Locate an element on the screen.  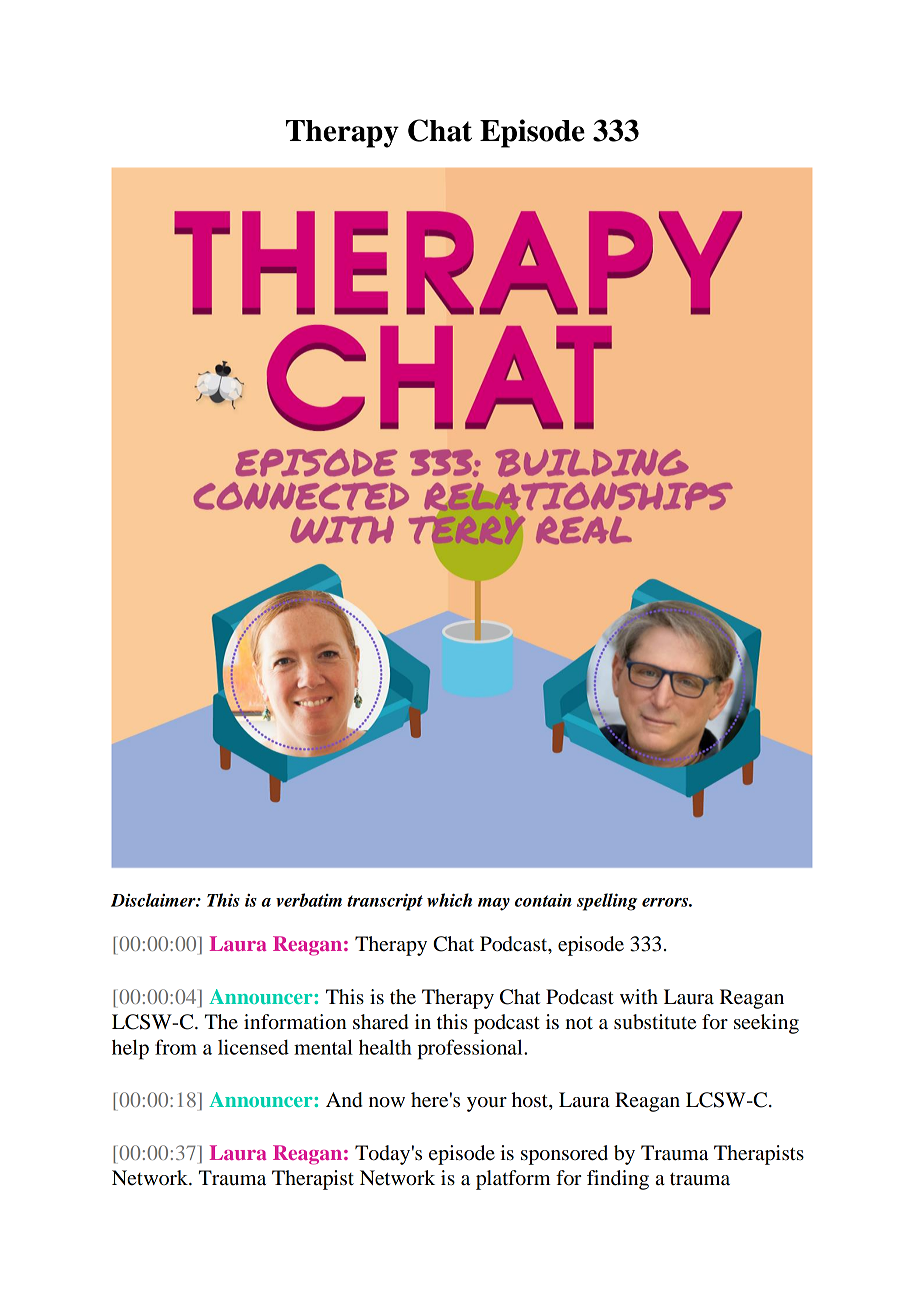
which is located at coordinates (449, 900).
